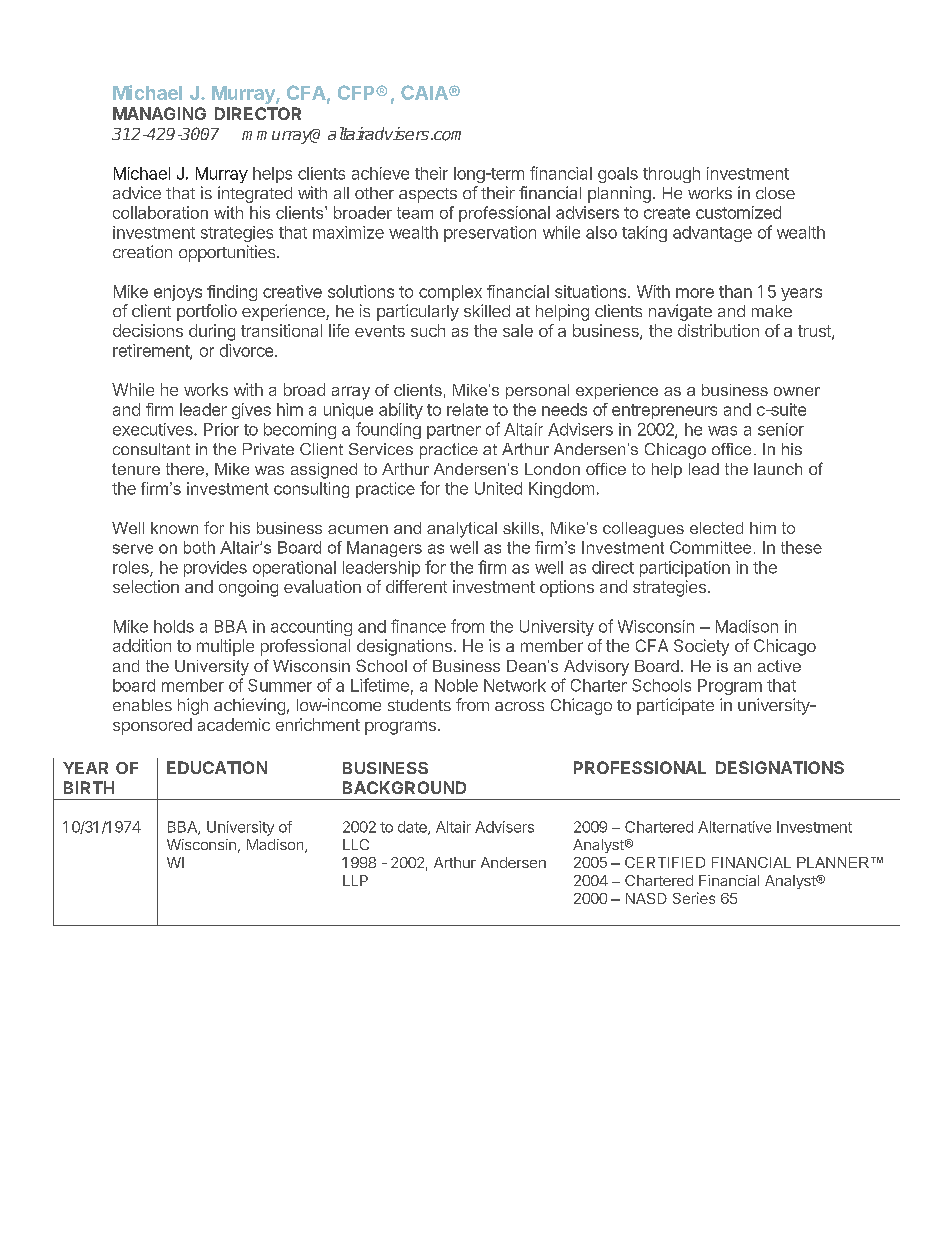 This screenshot has height=1233, width=952. Describe the element at coordinates (159, 113) in the screenshot. I see `MANAGING` at that location.
